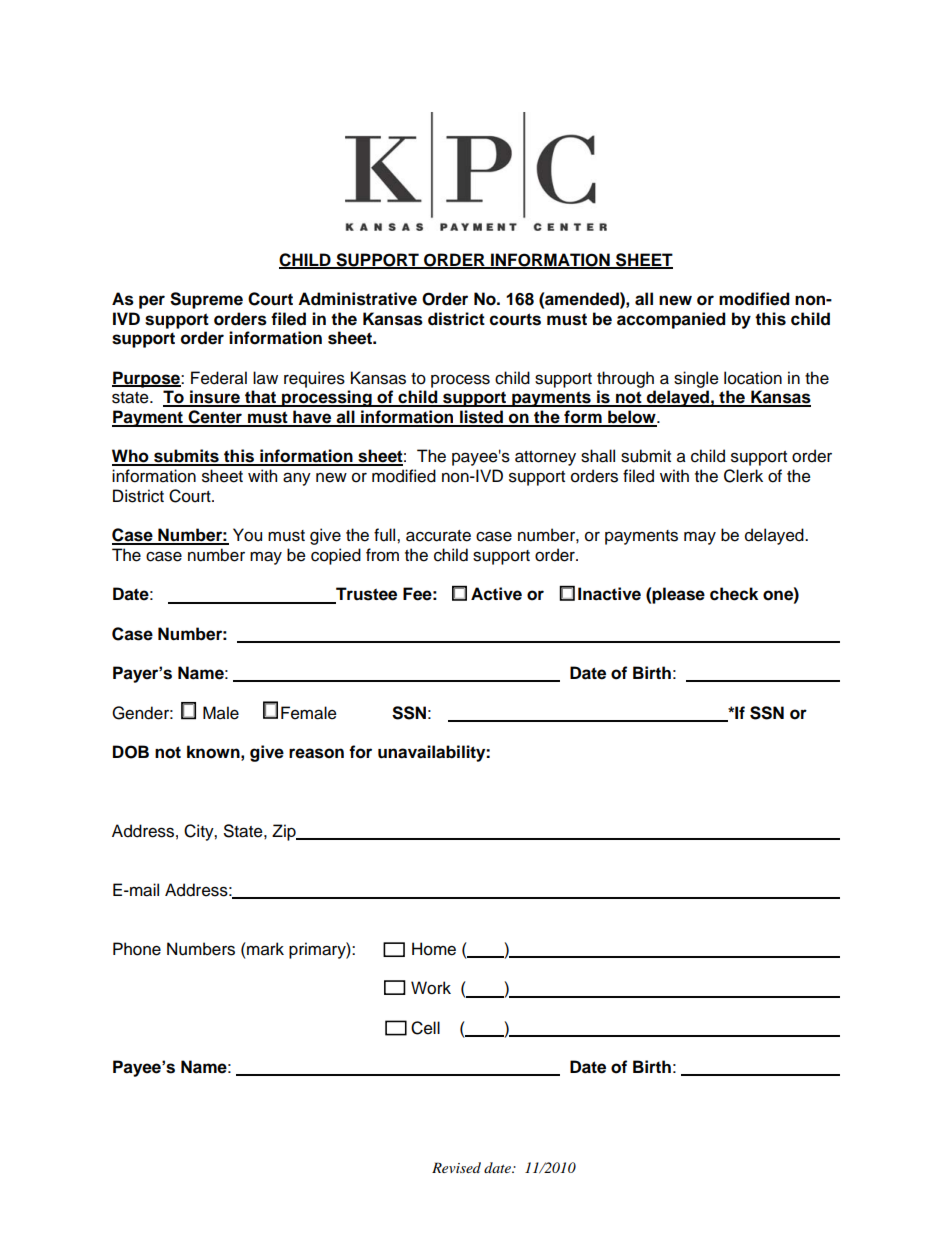 This screenshot has height=1233, width=952. I want to click on Administrative, so click(357, 299).
